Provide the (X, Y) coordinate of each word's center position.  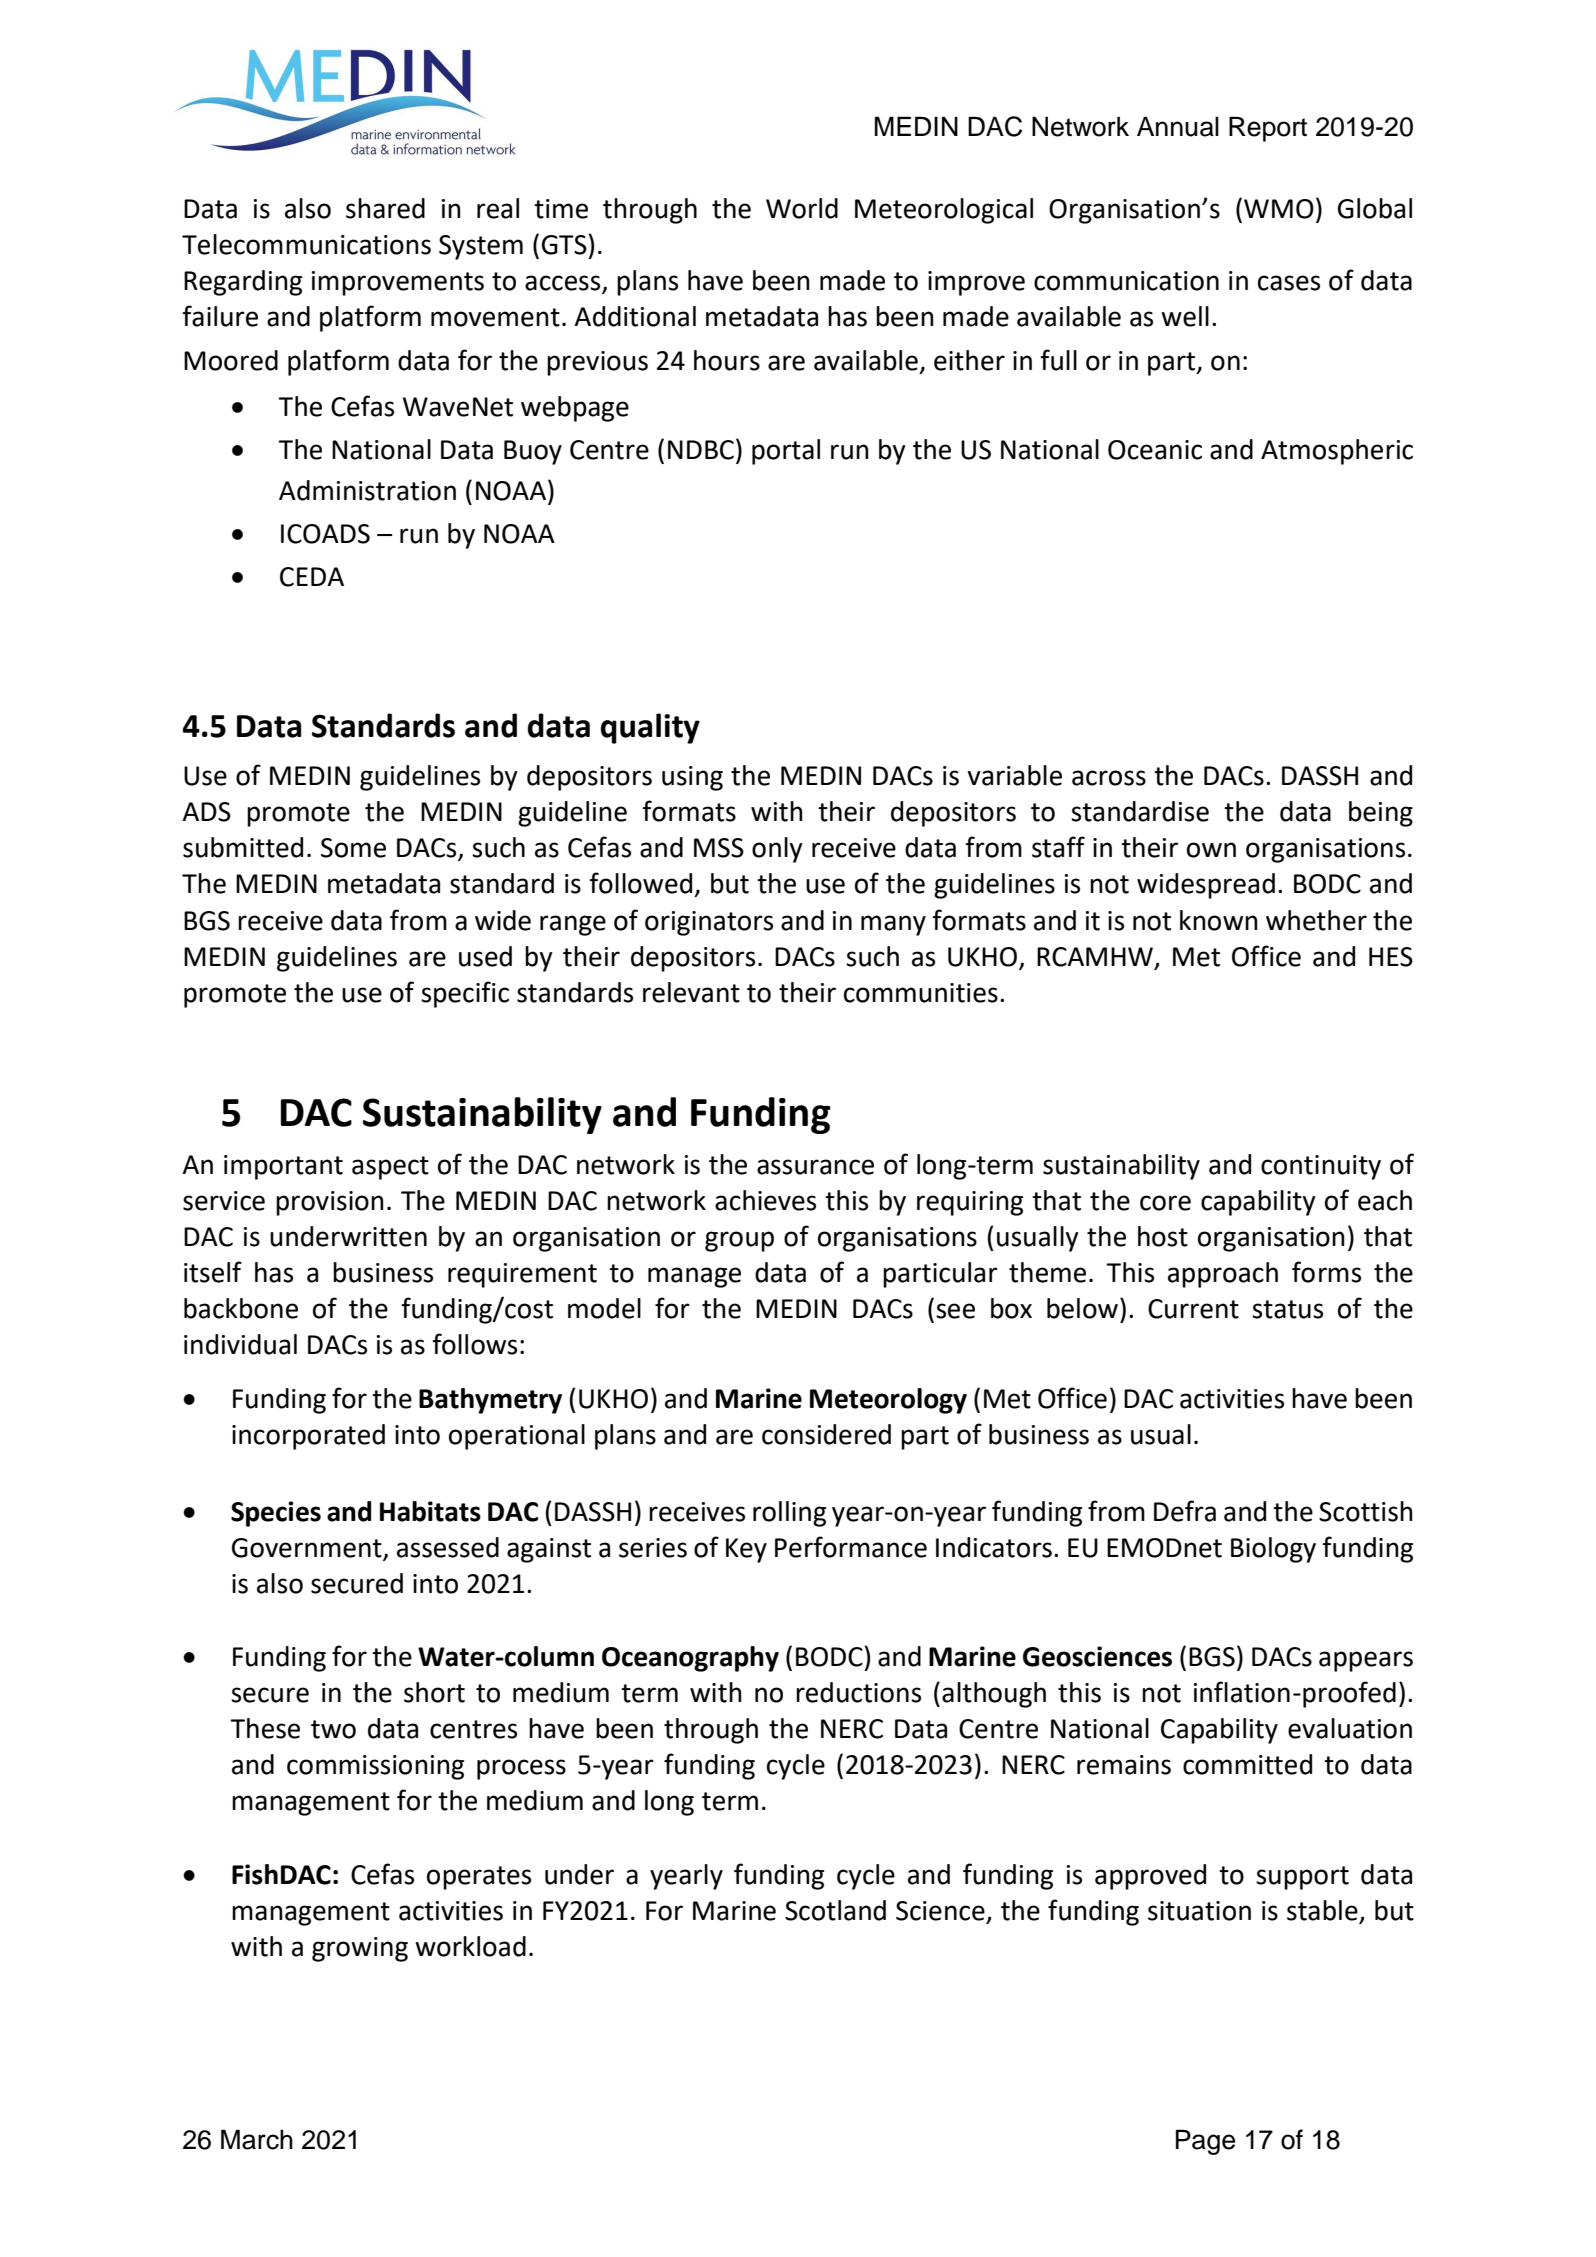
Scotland (835, 1910)
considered (826, 1434)
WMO (1279, 209)
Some (353, 848)
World (802, 208)
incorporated (308, 1437)
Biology (1273, 1550)
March (257, 2139)
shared (385, 208)
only (777, 850)
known (1219, 920)
